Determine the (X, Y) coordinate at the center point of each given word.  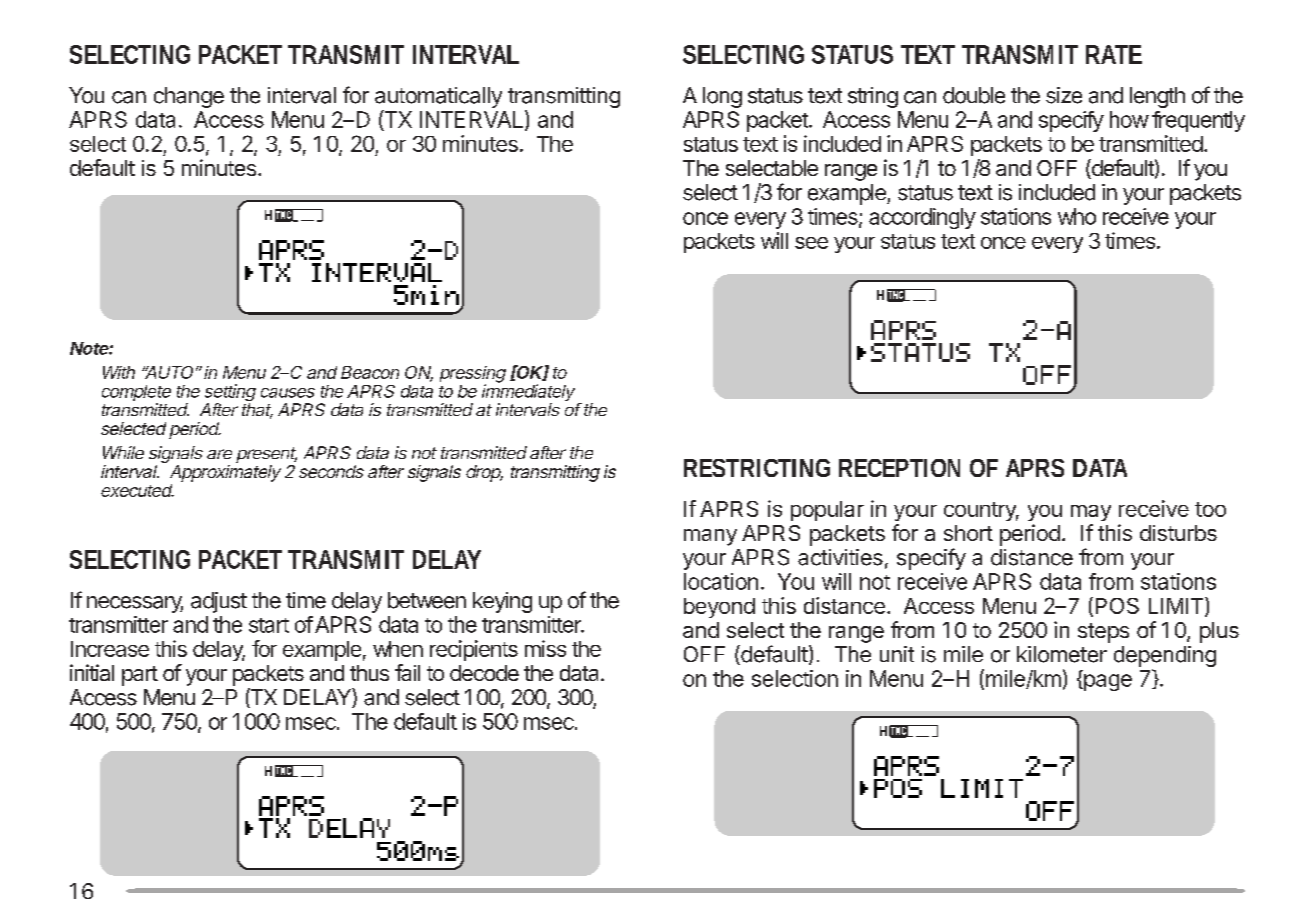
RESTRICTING (757, 468)
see (811, 243)
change (189, 97)
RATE (1114, 54)
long (722, 97)
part (140, 676)
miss (545, 648)
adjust (219, 602)
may (1091, 513)
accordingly (922, 218)
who (1077, 216)
